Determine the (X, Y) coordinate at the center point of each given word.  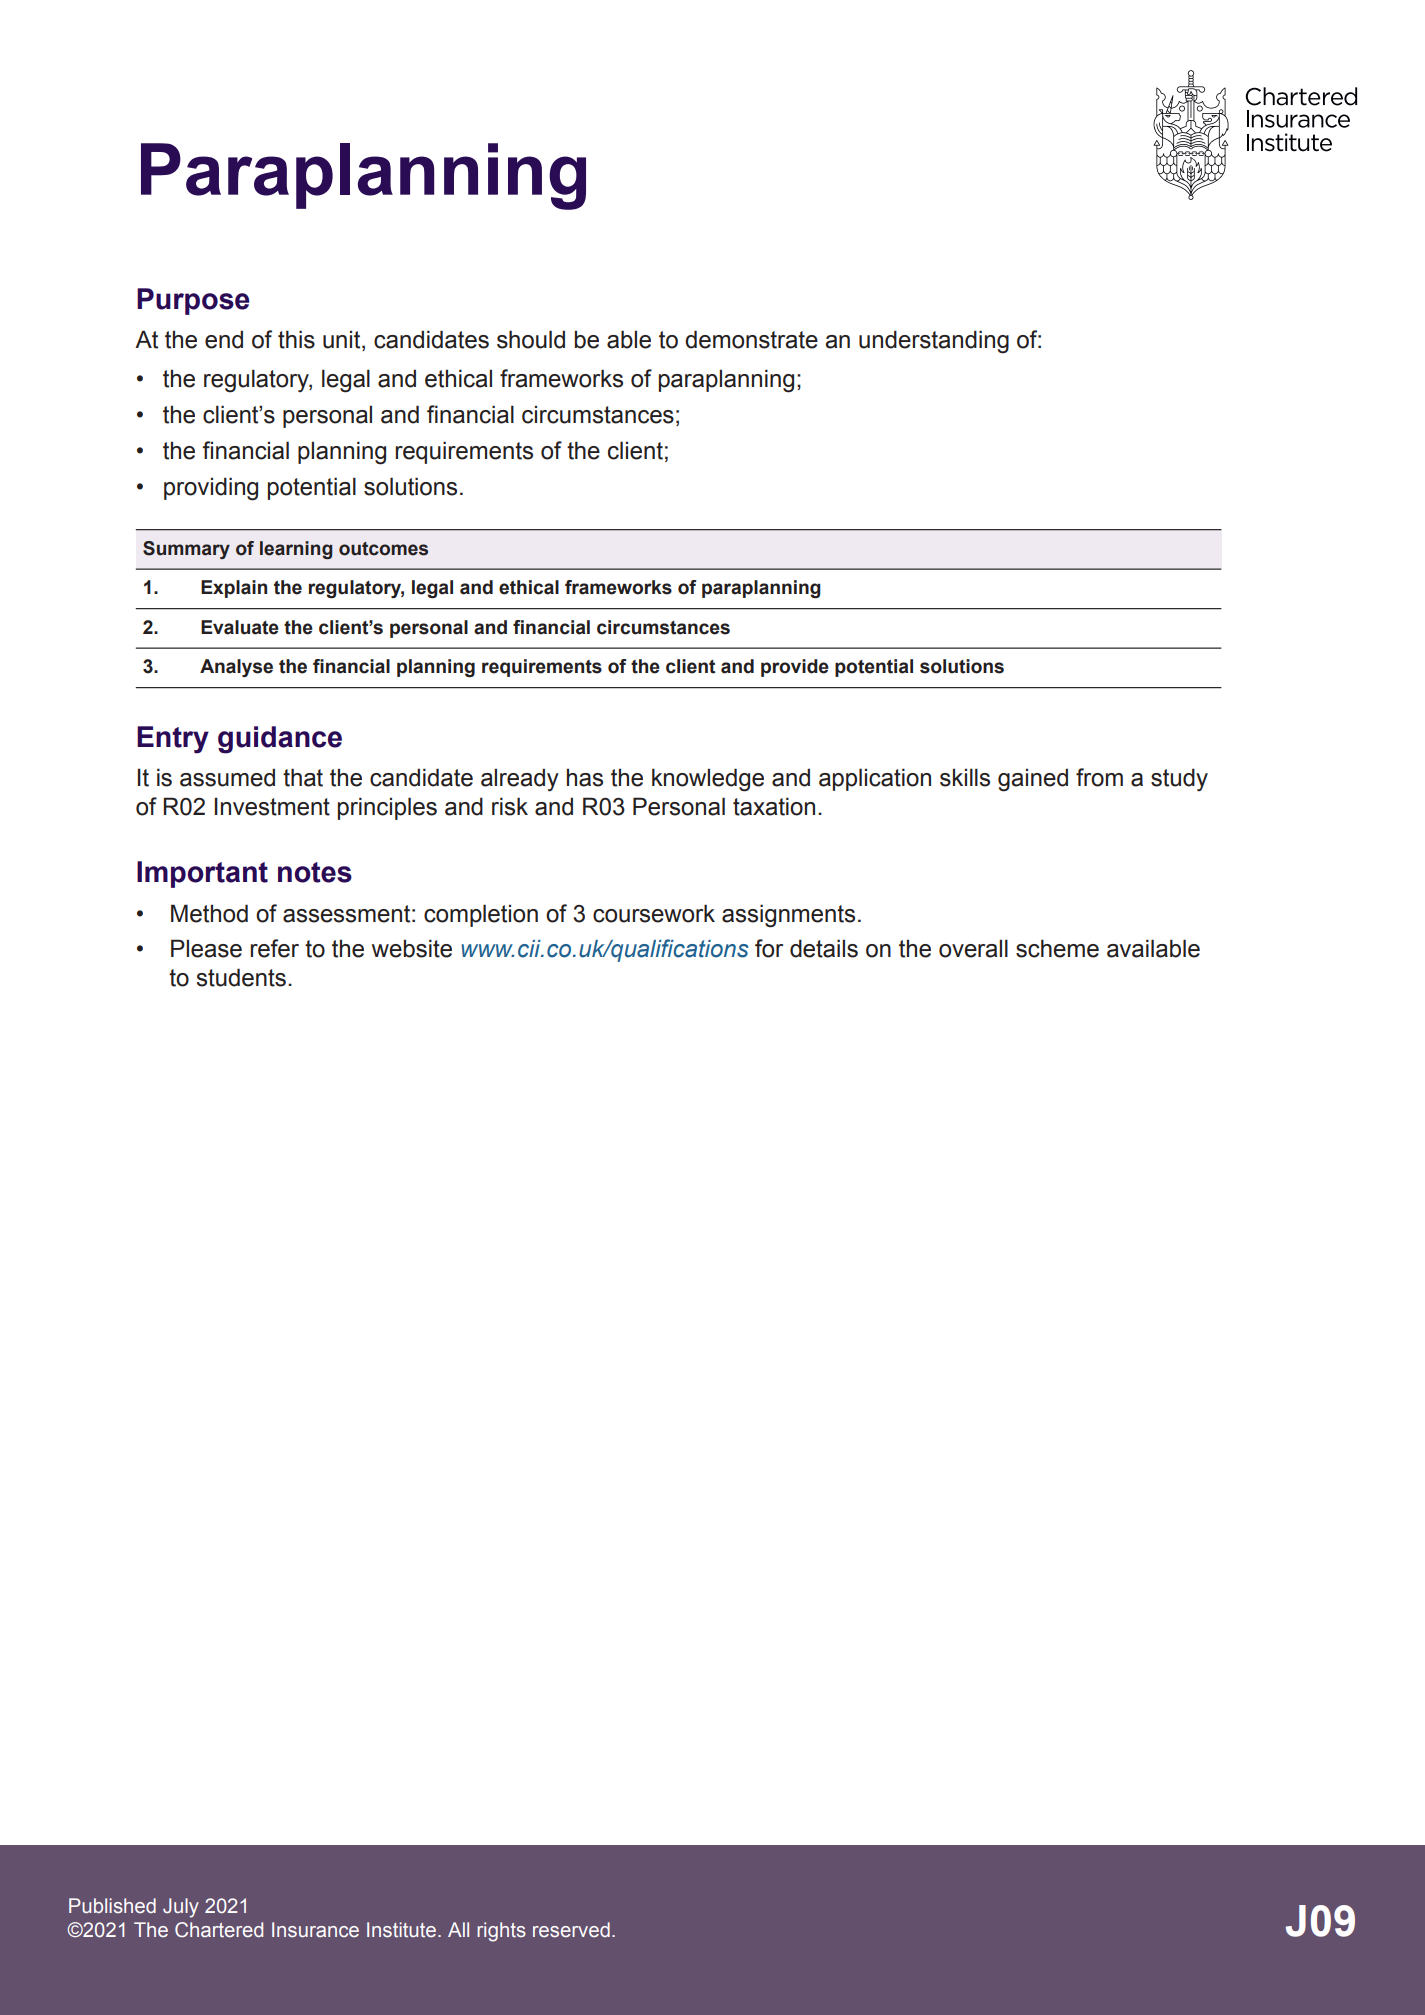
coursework (654, 913)
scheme (1057, 948)
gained (1033, 780)
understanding (934, 342)
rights (501, 1932)
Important (202, 874)
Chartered (219, 1930)
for (769, 948)
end (224, 339)
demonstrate (751, 339)
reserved (571, 1930)
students (241, 977)
